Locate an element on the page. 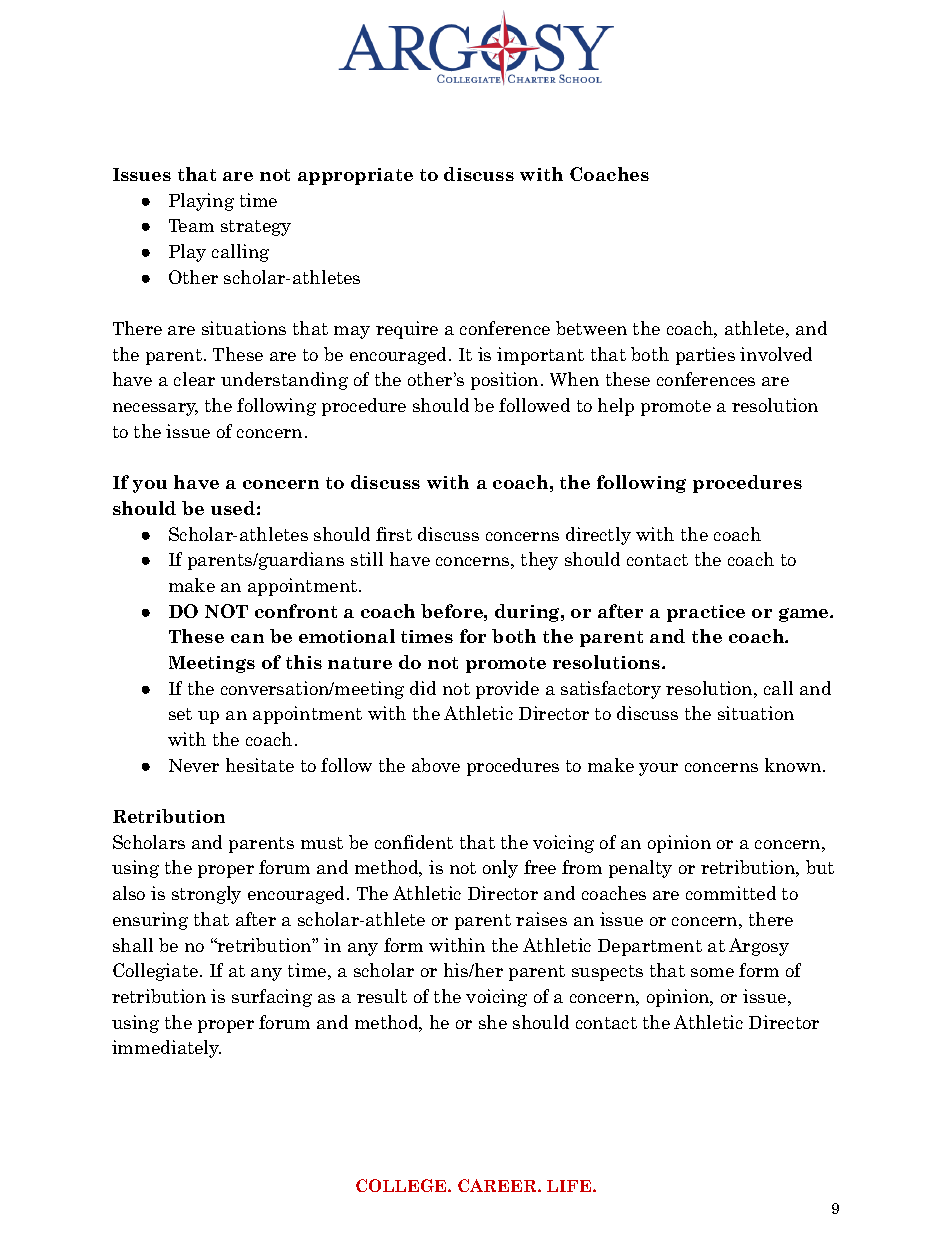  provide is located at coordinates (507, 690).
